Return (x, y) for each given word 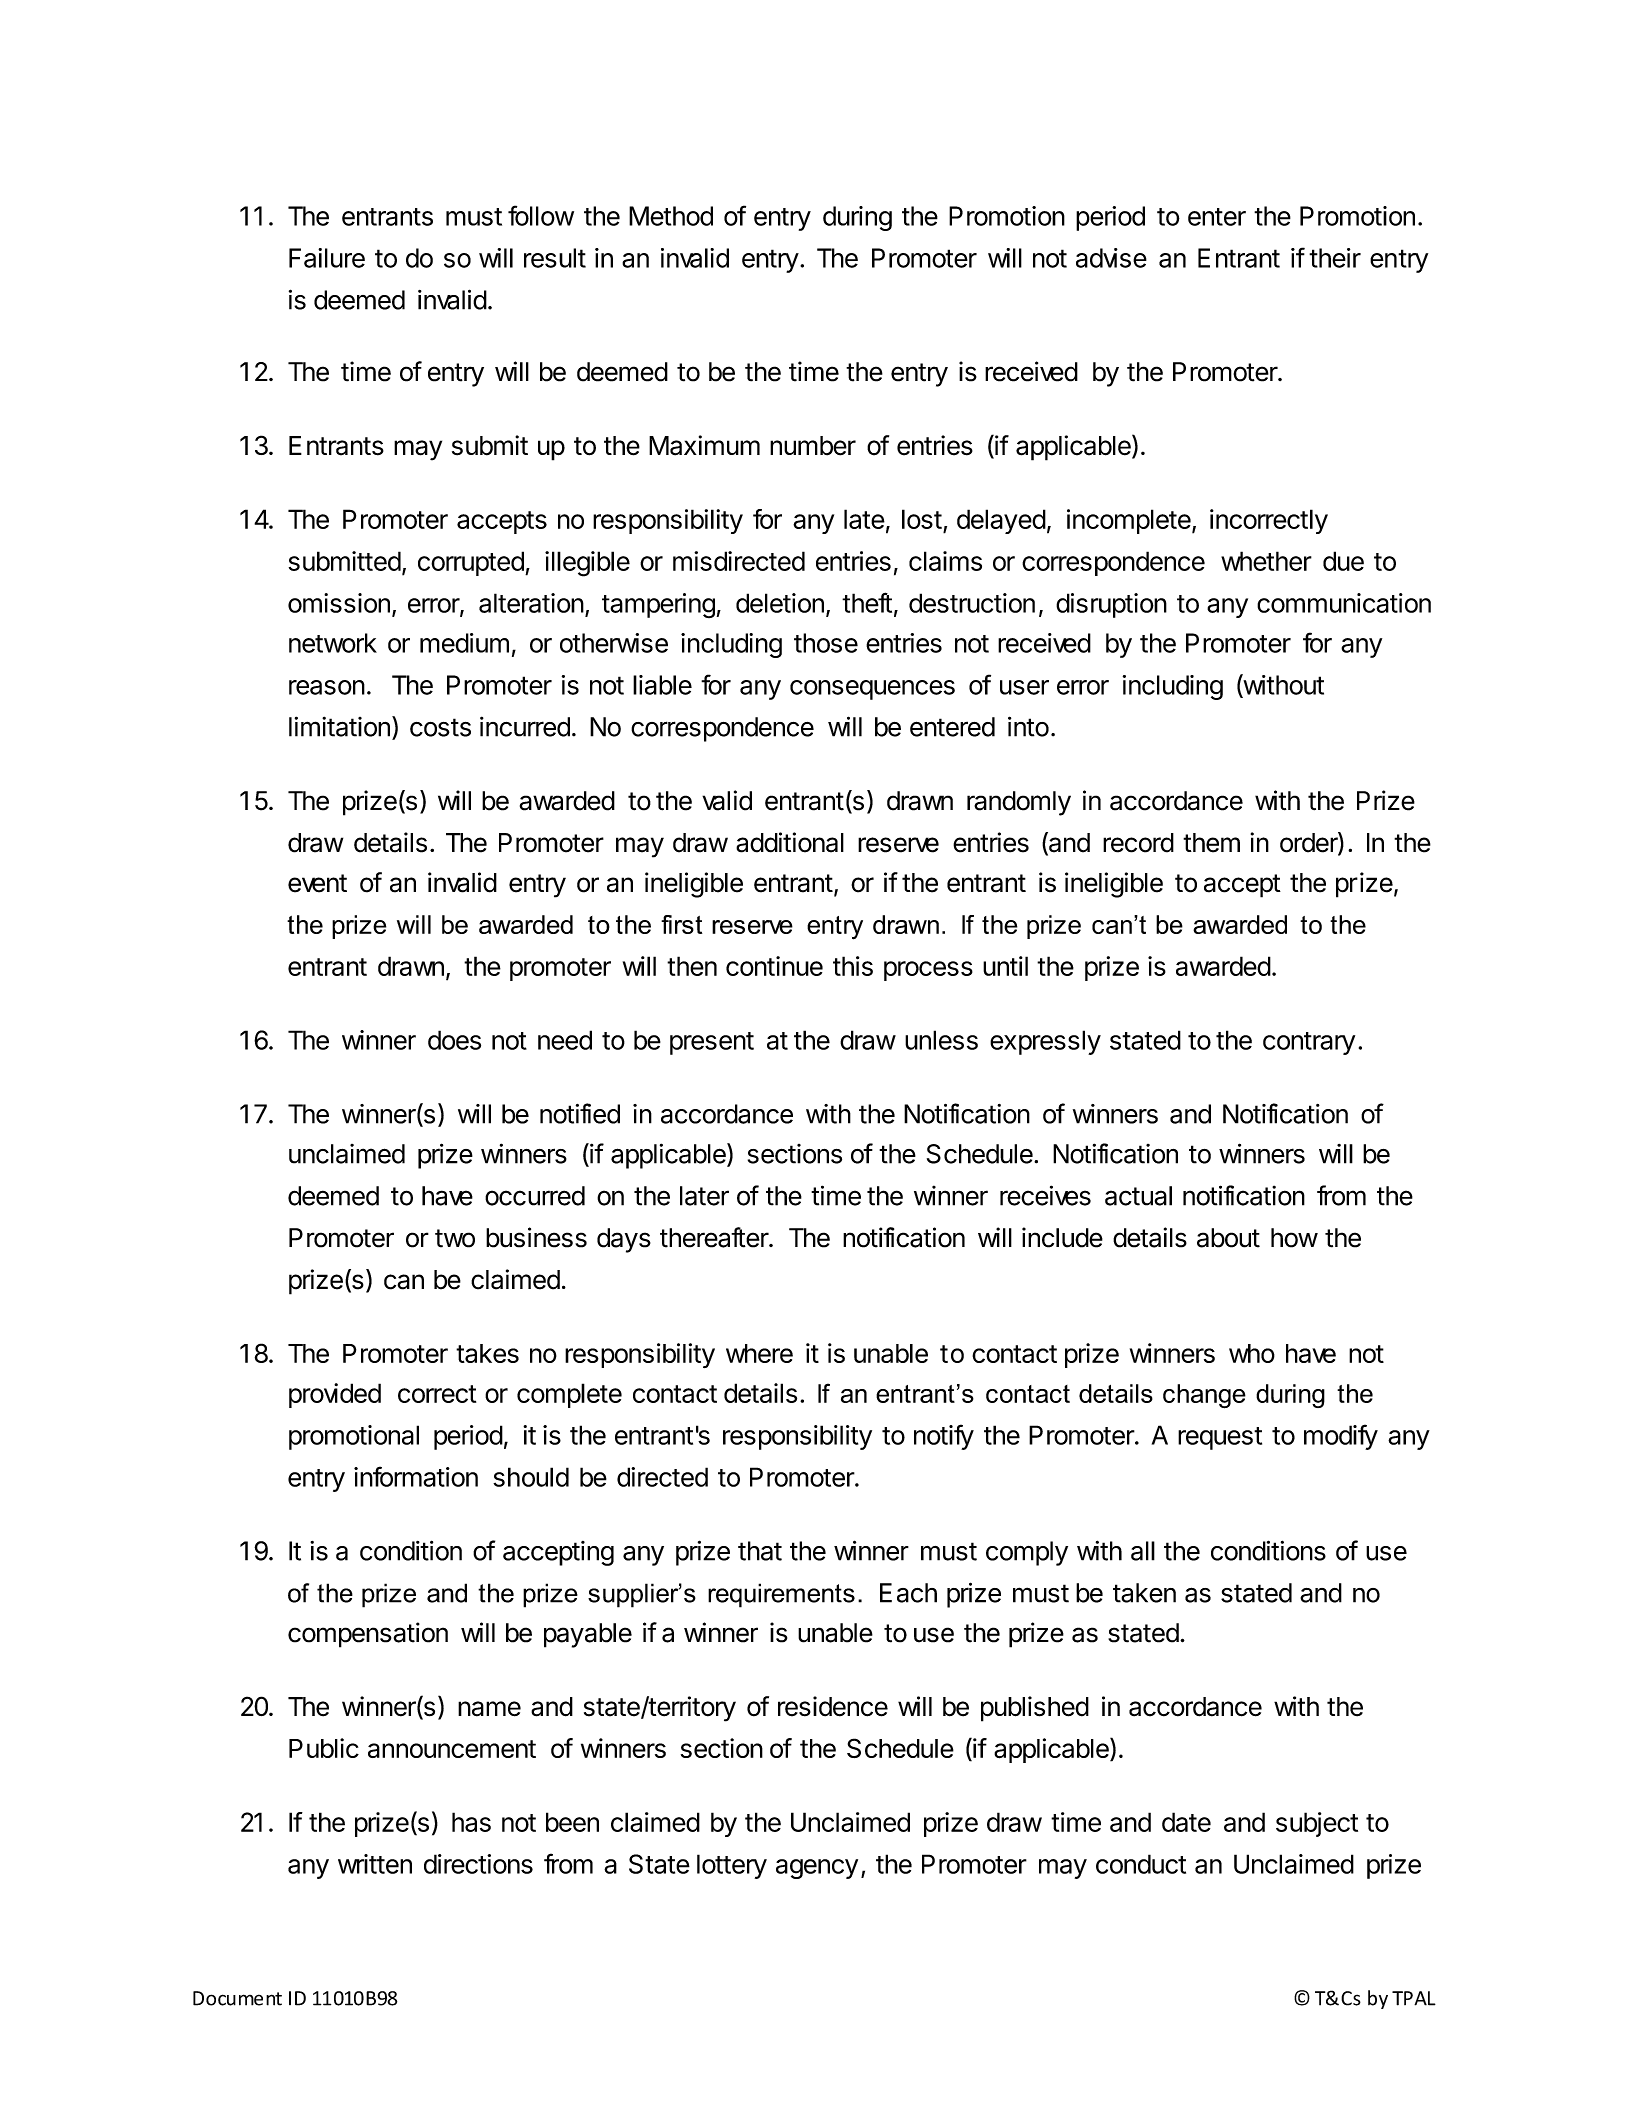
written (375, 1864)
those (826, 643)
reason (327, 687)
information (416, 1476)
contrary (1309, 1043)
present (712, 1043)
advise (1111, 258)
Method (671, 216)
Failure (327, 258)
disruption (1111, 605)
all (1143, 1551)
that (760, 1551)
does (454, 1040)
